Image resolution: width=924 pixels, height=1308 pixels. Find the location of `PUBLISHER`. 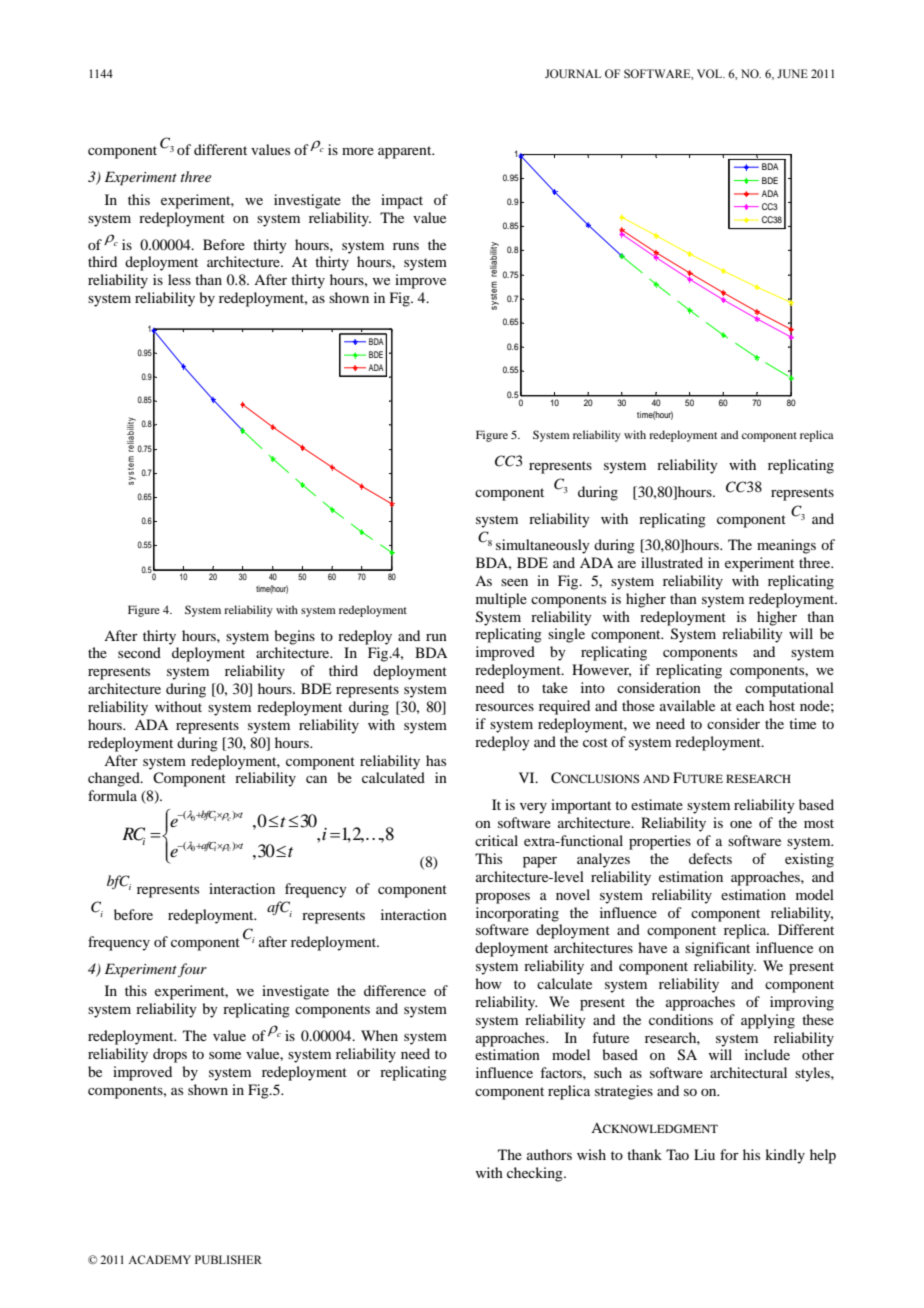

PUBLISHER is located at coordinates (228, 1259).
